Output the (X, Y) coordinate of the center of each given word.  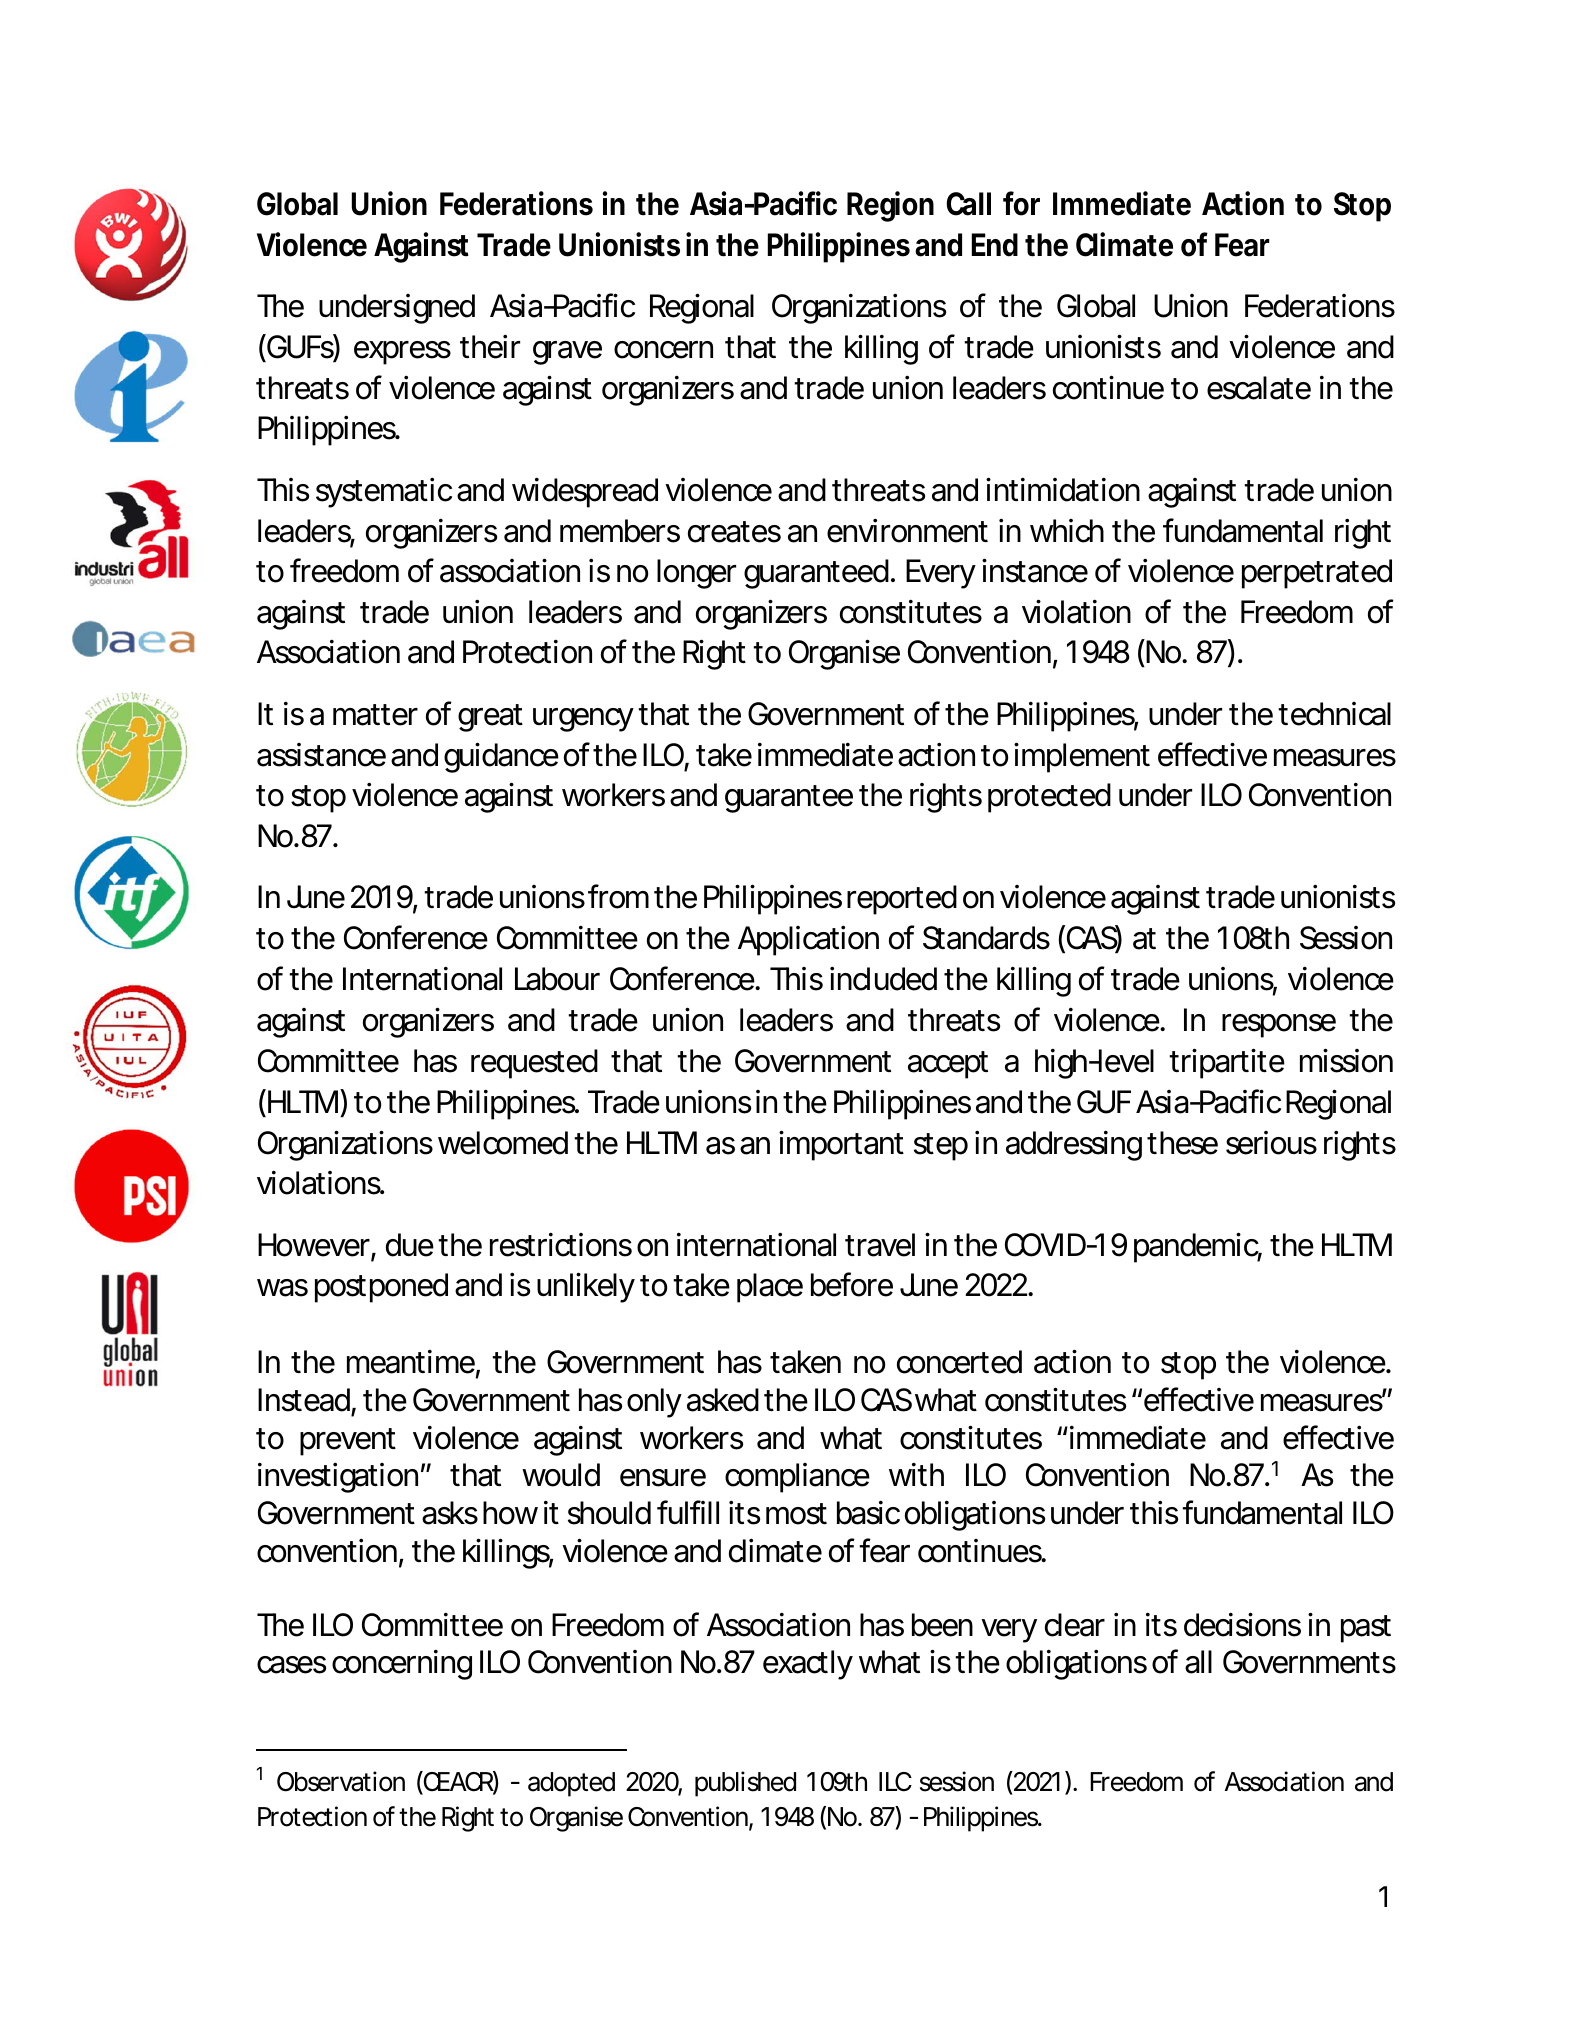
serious (1271, 1143)
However (315, 1246)
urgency (583, 720)
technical (1334, 714)
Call (968, 204)
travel (880, 1245)
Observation (341, 1781)
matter (375, 715)
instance (1035, 570)
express (402, 353)
